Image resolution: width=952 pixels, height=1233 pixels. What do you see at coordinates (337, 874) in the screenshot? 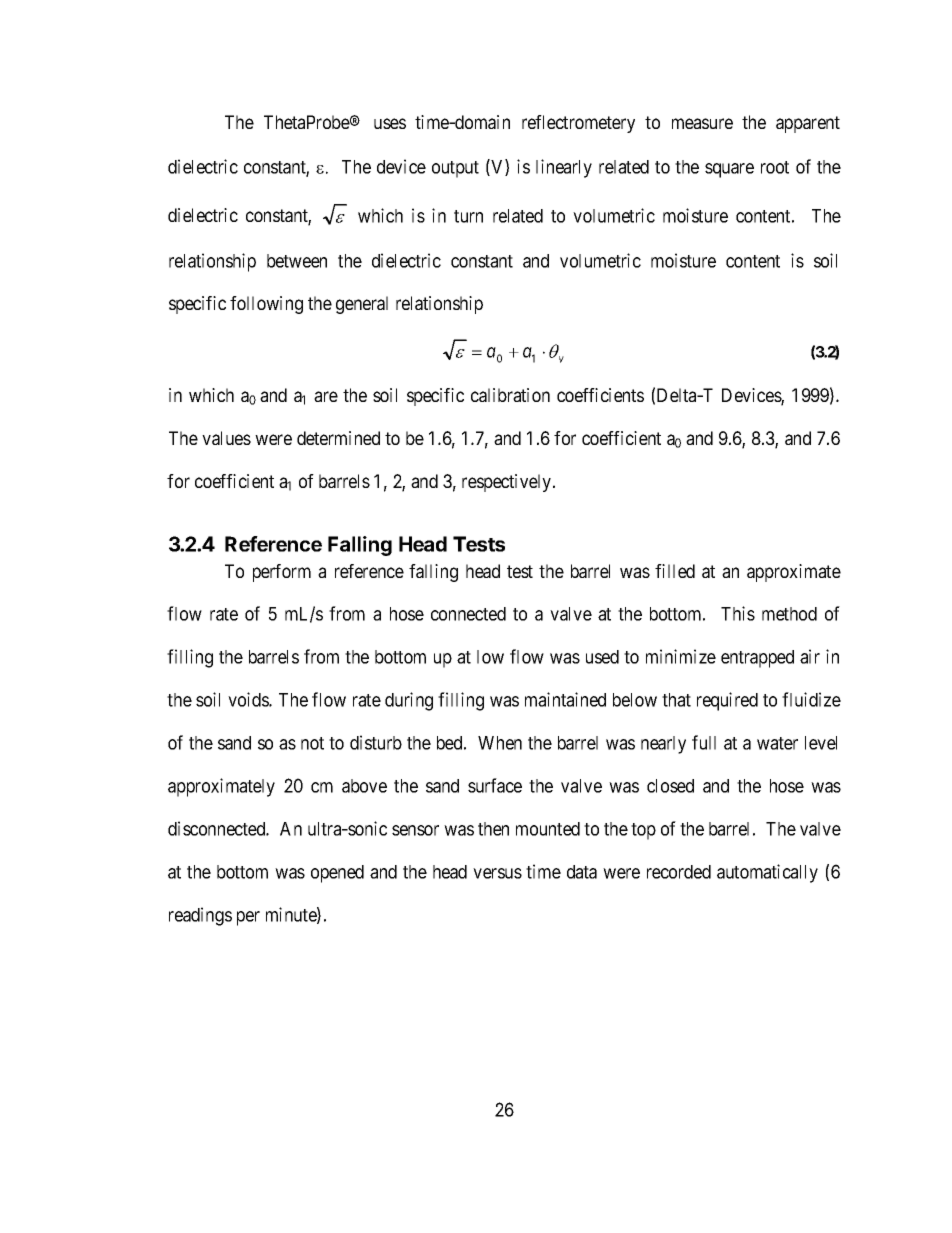
I see `opened` at bounding box center [337, 874].
